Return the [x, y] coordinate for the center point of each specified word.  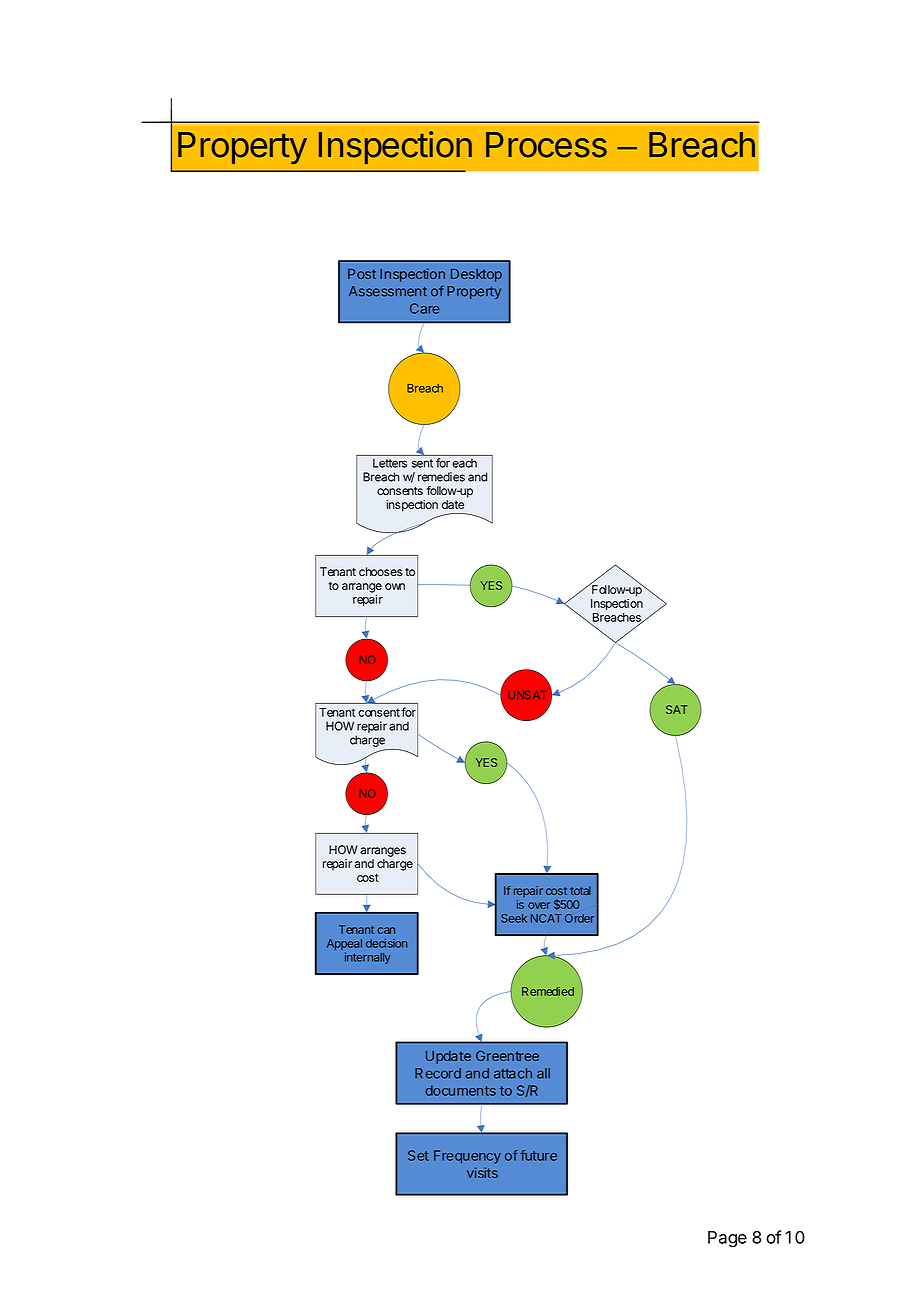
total [580, 890]
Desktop [476, 275]
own [395, 586]
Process [546, 145]
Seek [514, 918]
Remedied [548, 991]
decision [386, 943]
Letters [390, 463]
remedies [441, 477]
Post [362, 274]
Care [425, 308]
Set [418, 1155]
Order [579, 918]
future [538, 1155]
